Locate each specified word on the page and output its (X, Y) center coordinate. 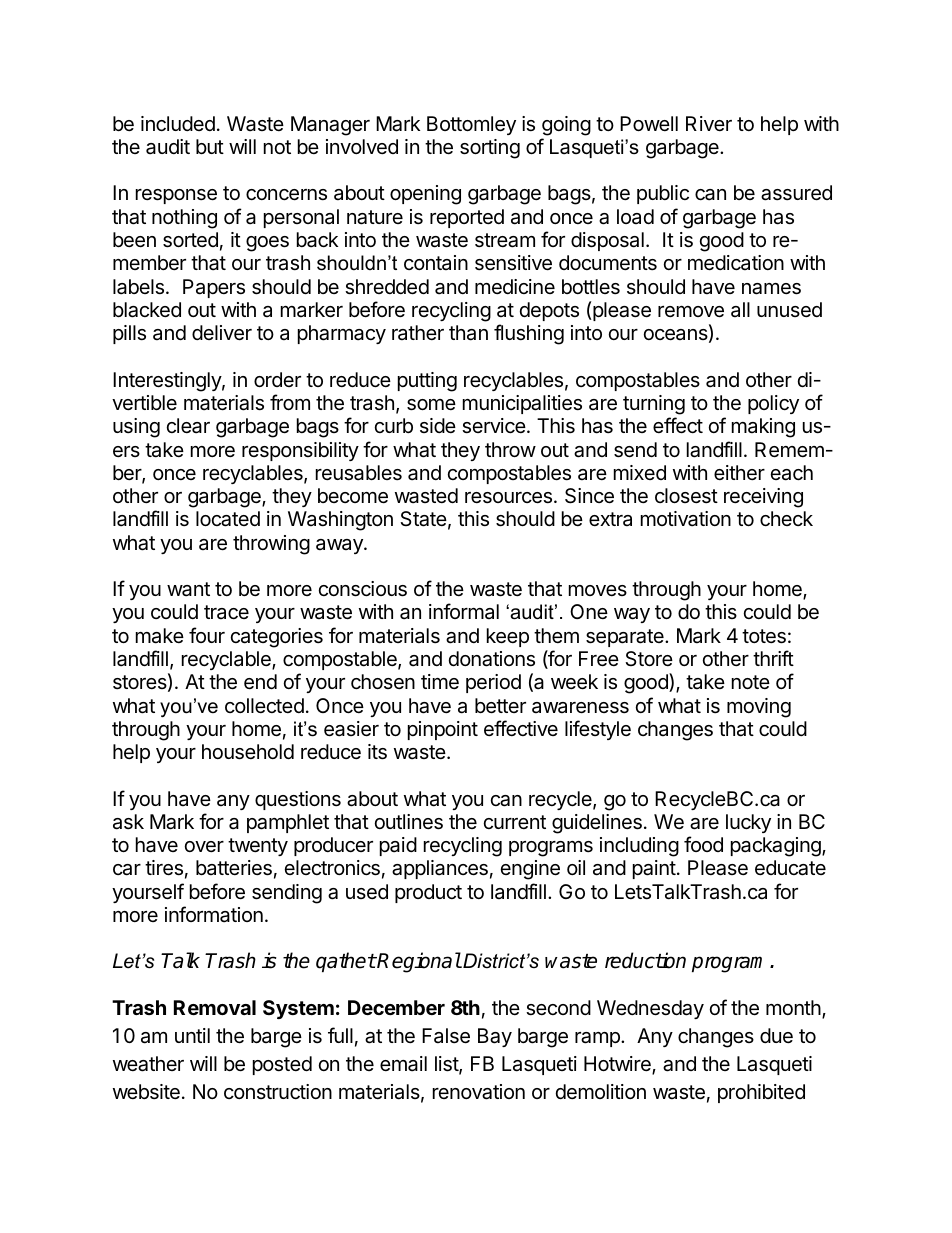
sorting (490, 149)
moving (759, 708)
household (248, 752)
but (210, 146)
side (438, 425)
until (192, 1035)
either (739, 472)
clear (188, 426)
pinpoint (443, 730)
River (709, 123)
